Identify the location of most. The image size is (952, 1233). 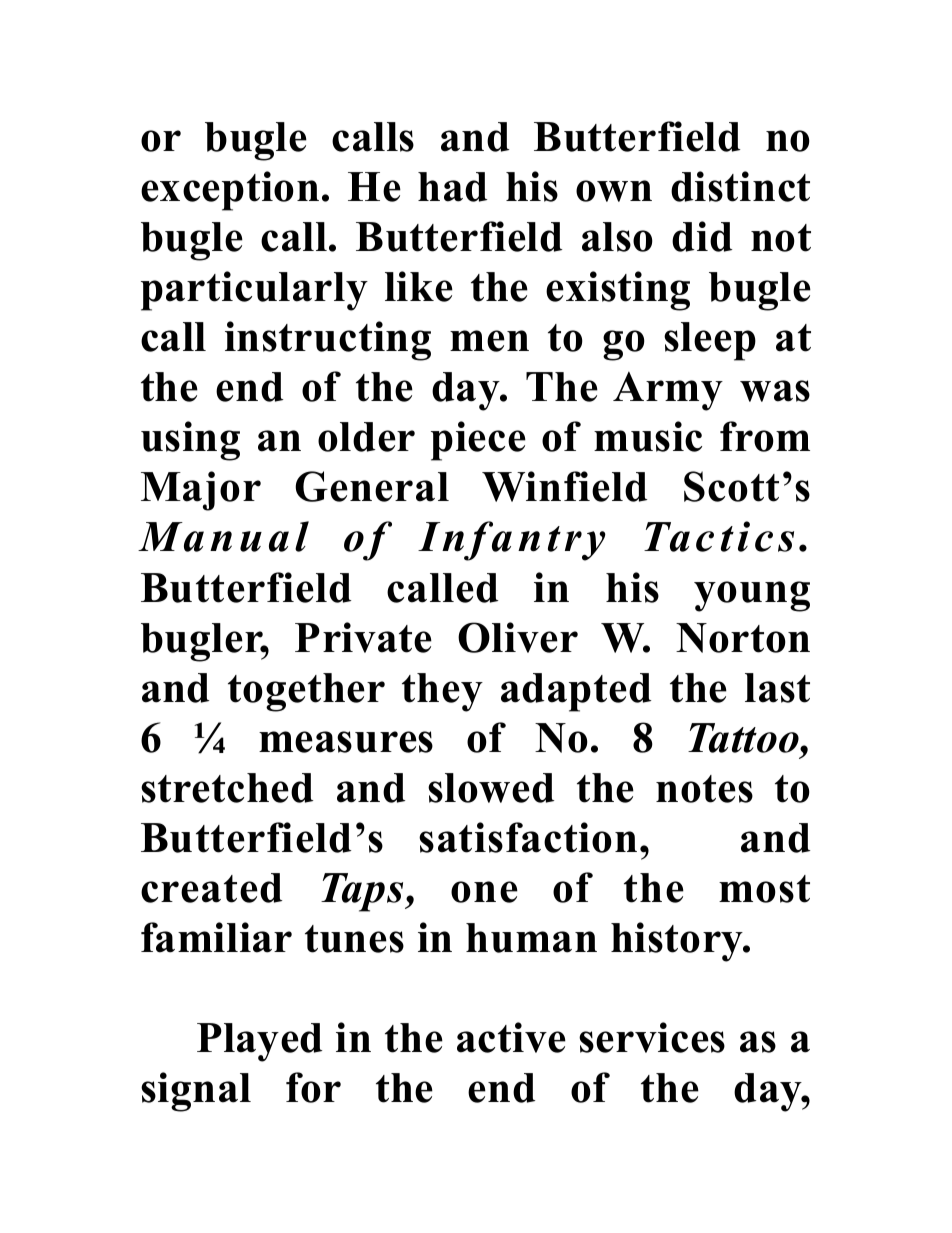
(764, 889).
